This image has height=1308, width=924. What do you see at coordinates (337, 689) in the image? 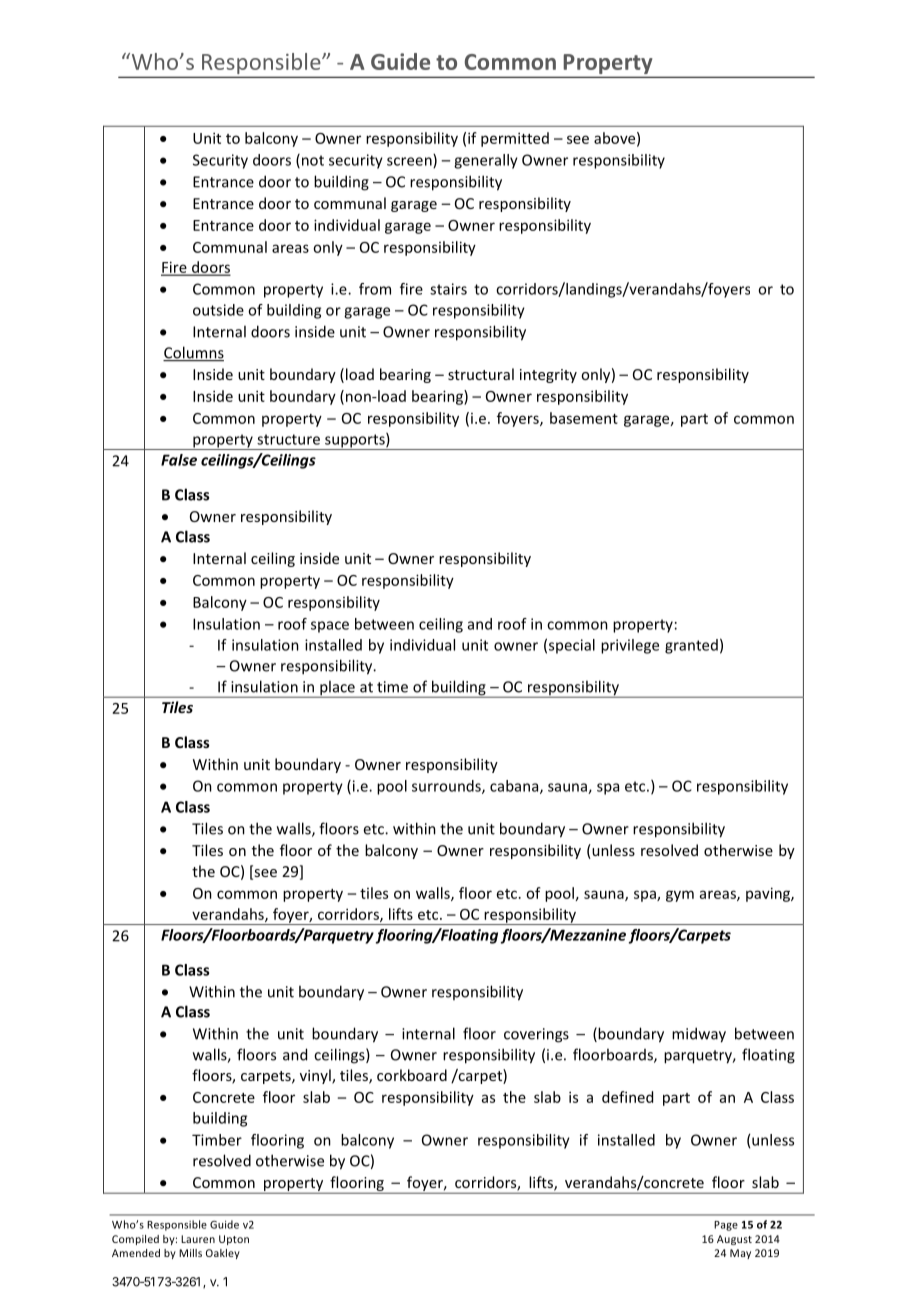
I see `place` at bounding box center [337, 689].
